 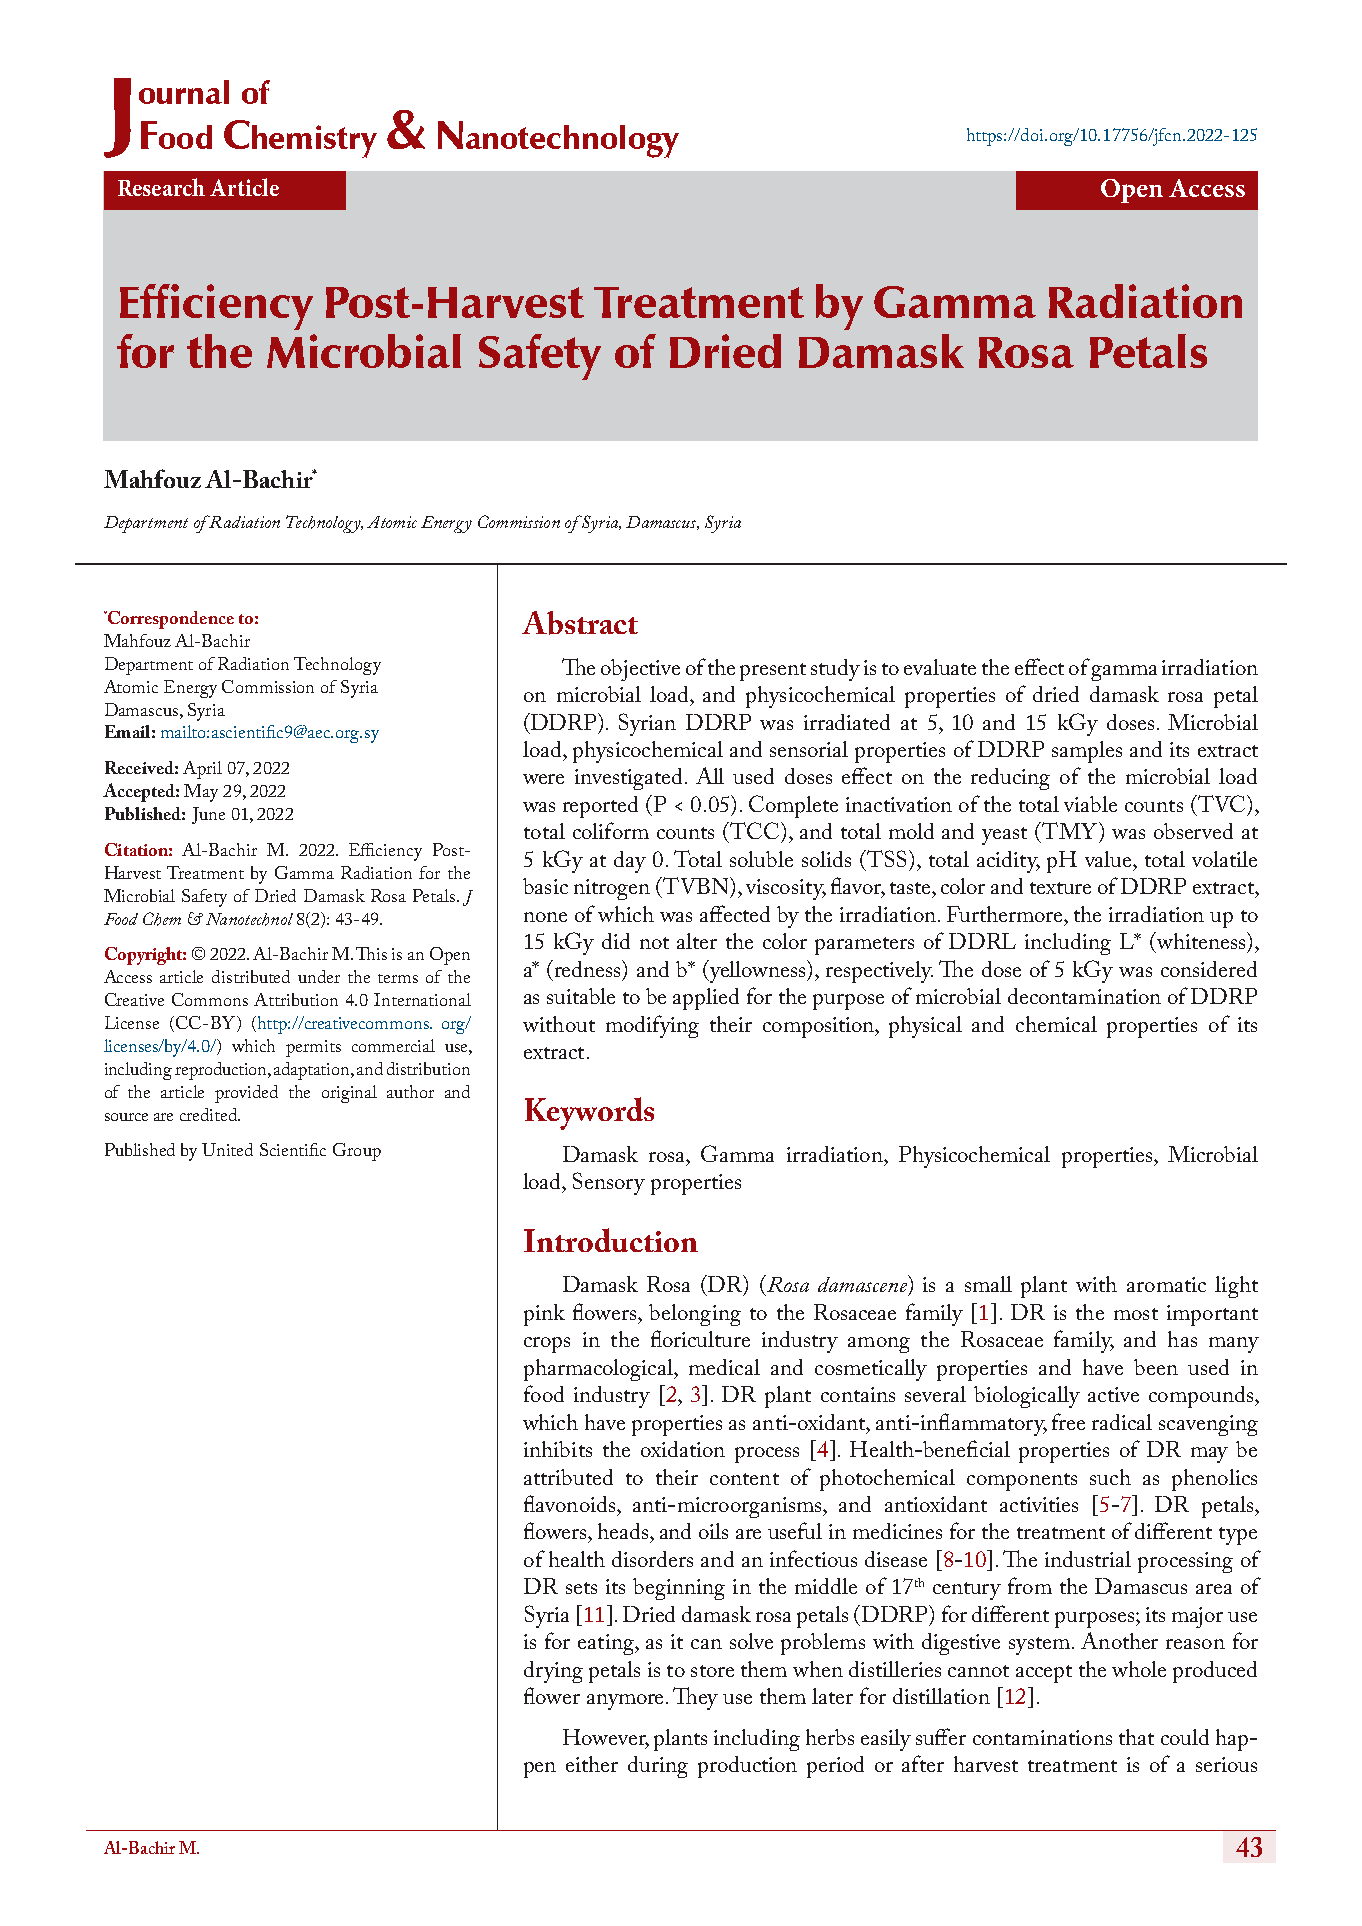 What do you see at coordinates (695, 1698) in the document?
I see `They` at bounding box center [695, 1698].
